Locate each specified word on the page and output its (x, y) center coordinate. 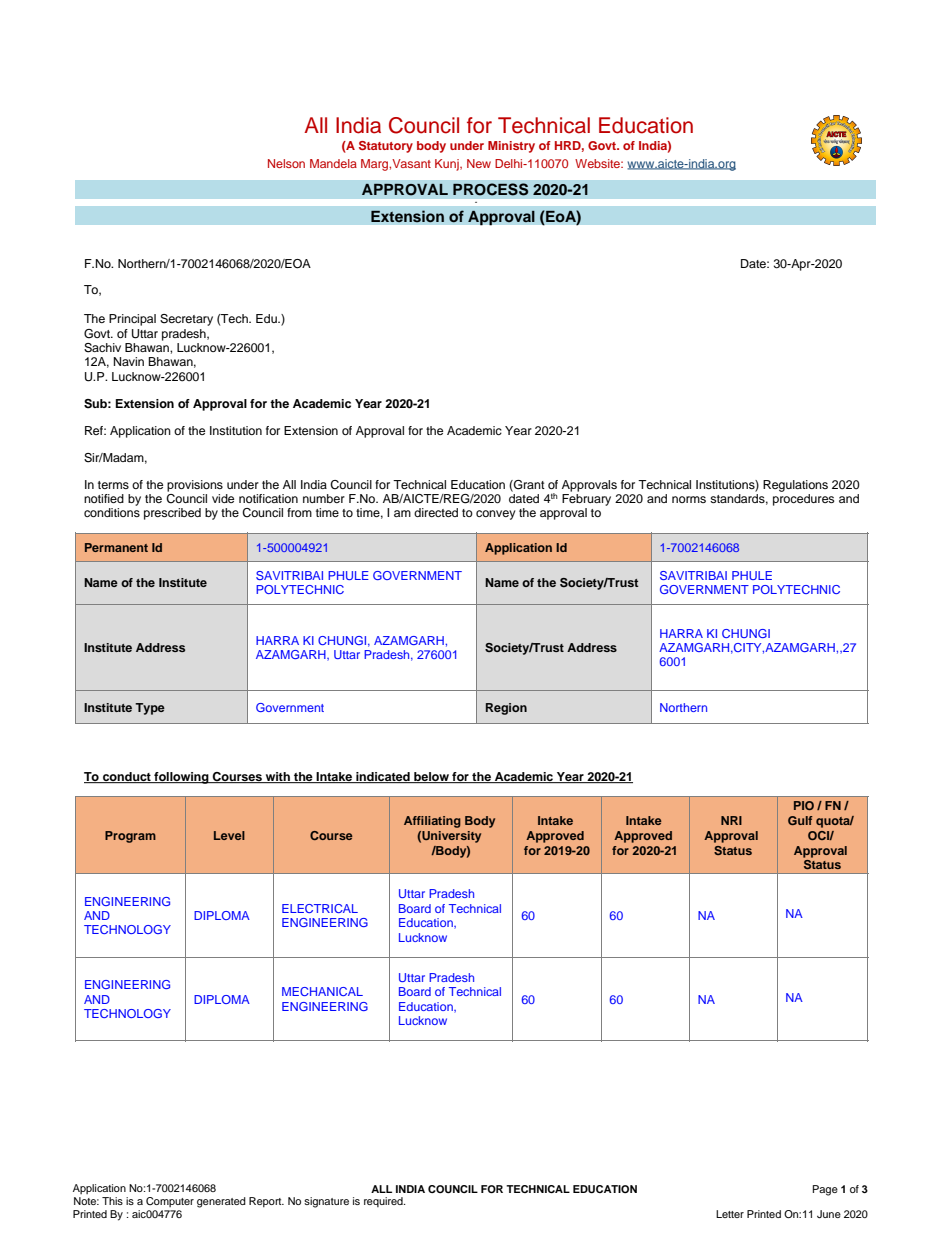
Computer (170, 1202)
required (384, 1202)
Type (150, 709)
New (479, 163)
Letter (730, 1214)
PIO (804, 805)
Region (506, 709)
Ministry (511, 147)
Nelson (286, 163)
